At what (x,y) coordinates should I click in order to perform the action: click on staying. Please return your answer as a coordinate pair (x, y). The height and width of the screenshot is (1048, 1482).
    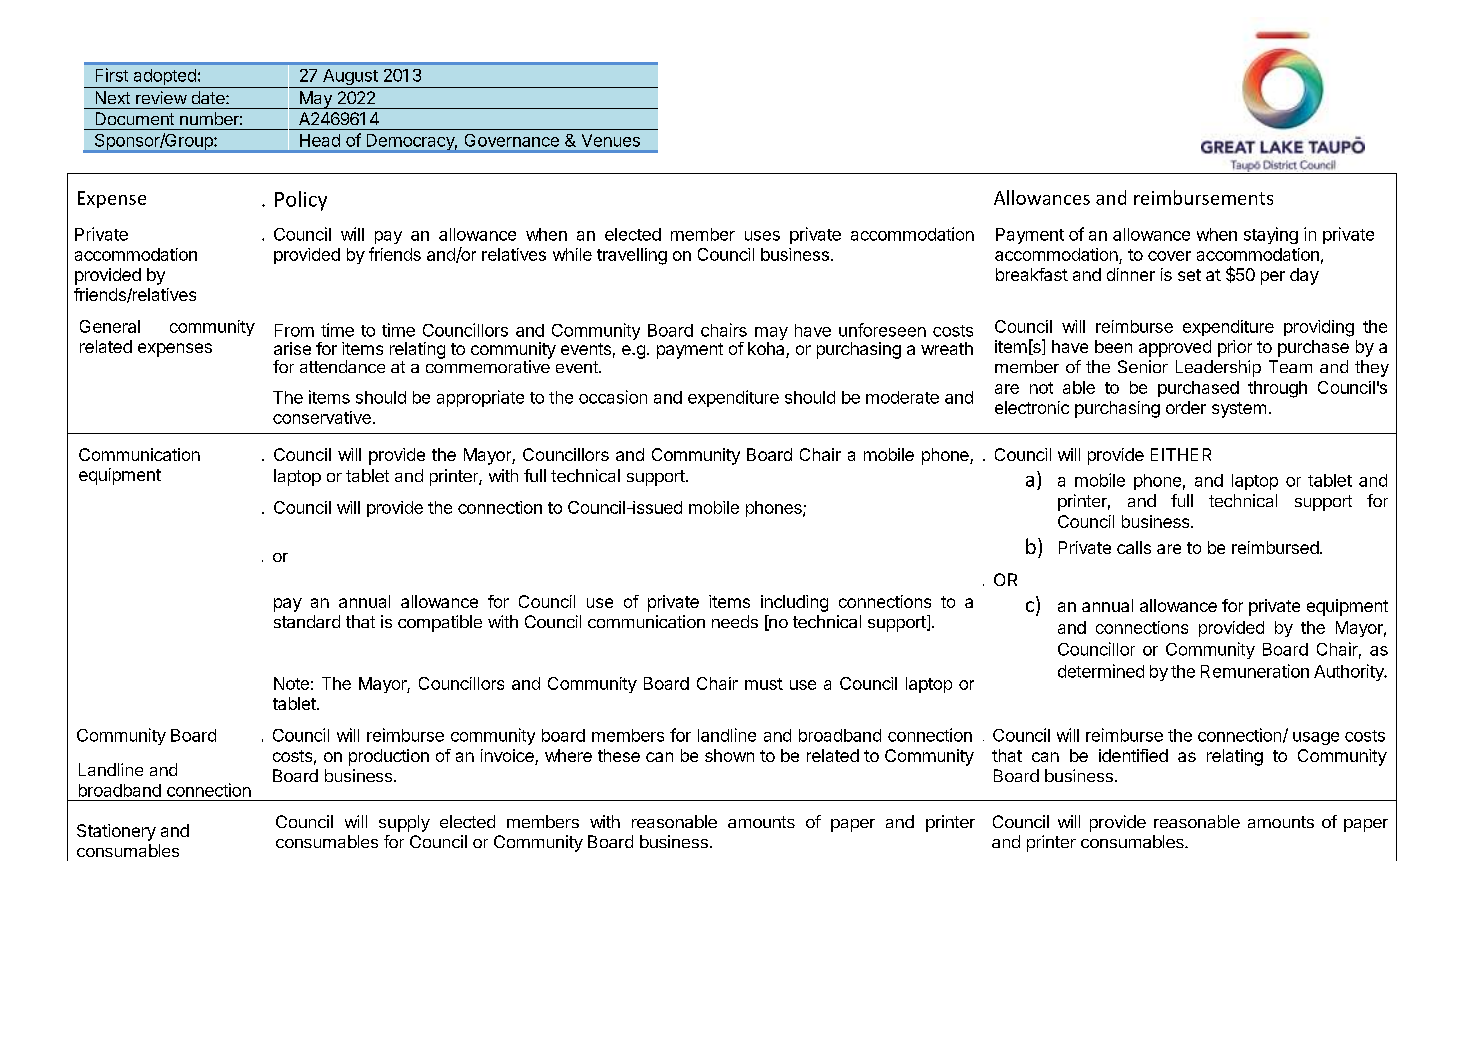
    Looking at the image, I should click on (1271, 235).
